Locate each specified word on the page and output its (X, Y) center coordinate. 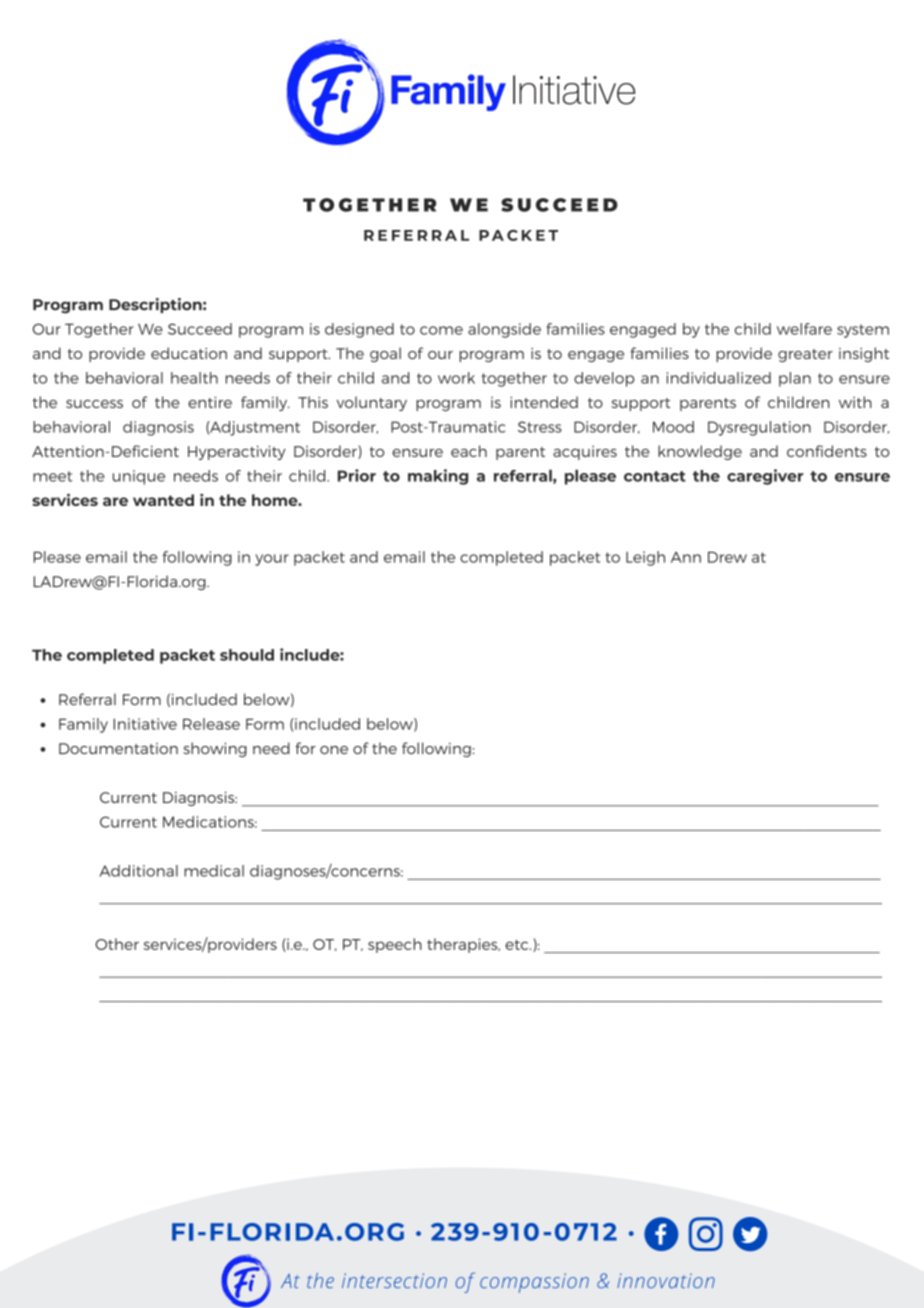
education (189, 353)
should (247, 655)
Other (117, 944)
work (456, 378)
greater (805, 355)
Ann (686, 557)
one (334, 750)
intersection (394, 1280)
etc (518, 945)
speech (395, 945)
